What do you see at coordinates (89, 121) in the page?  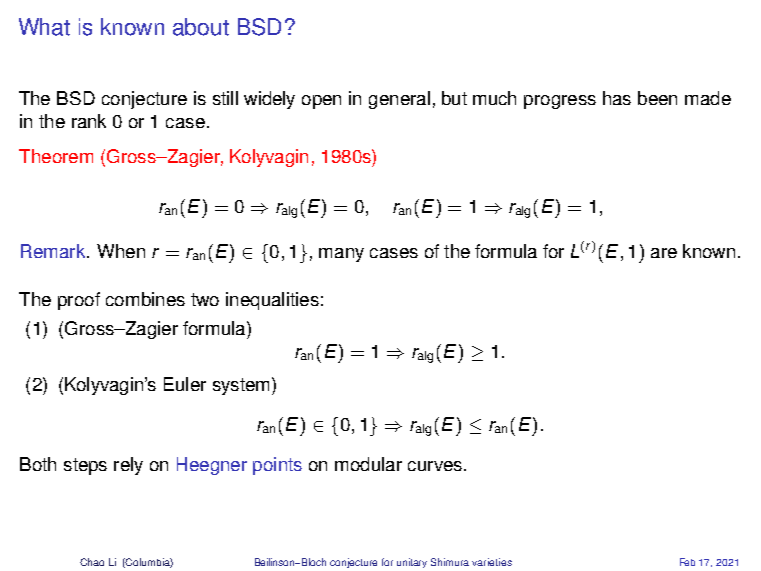 I see `rank` at bounding box center [89, 121].
